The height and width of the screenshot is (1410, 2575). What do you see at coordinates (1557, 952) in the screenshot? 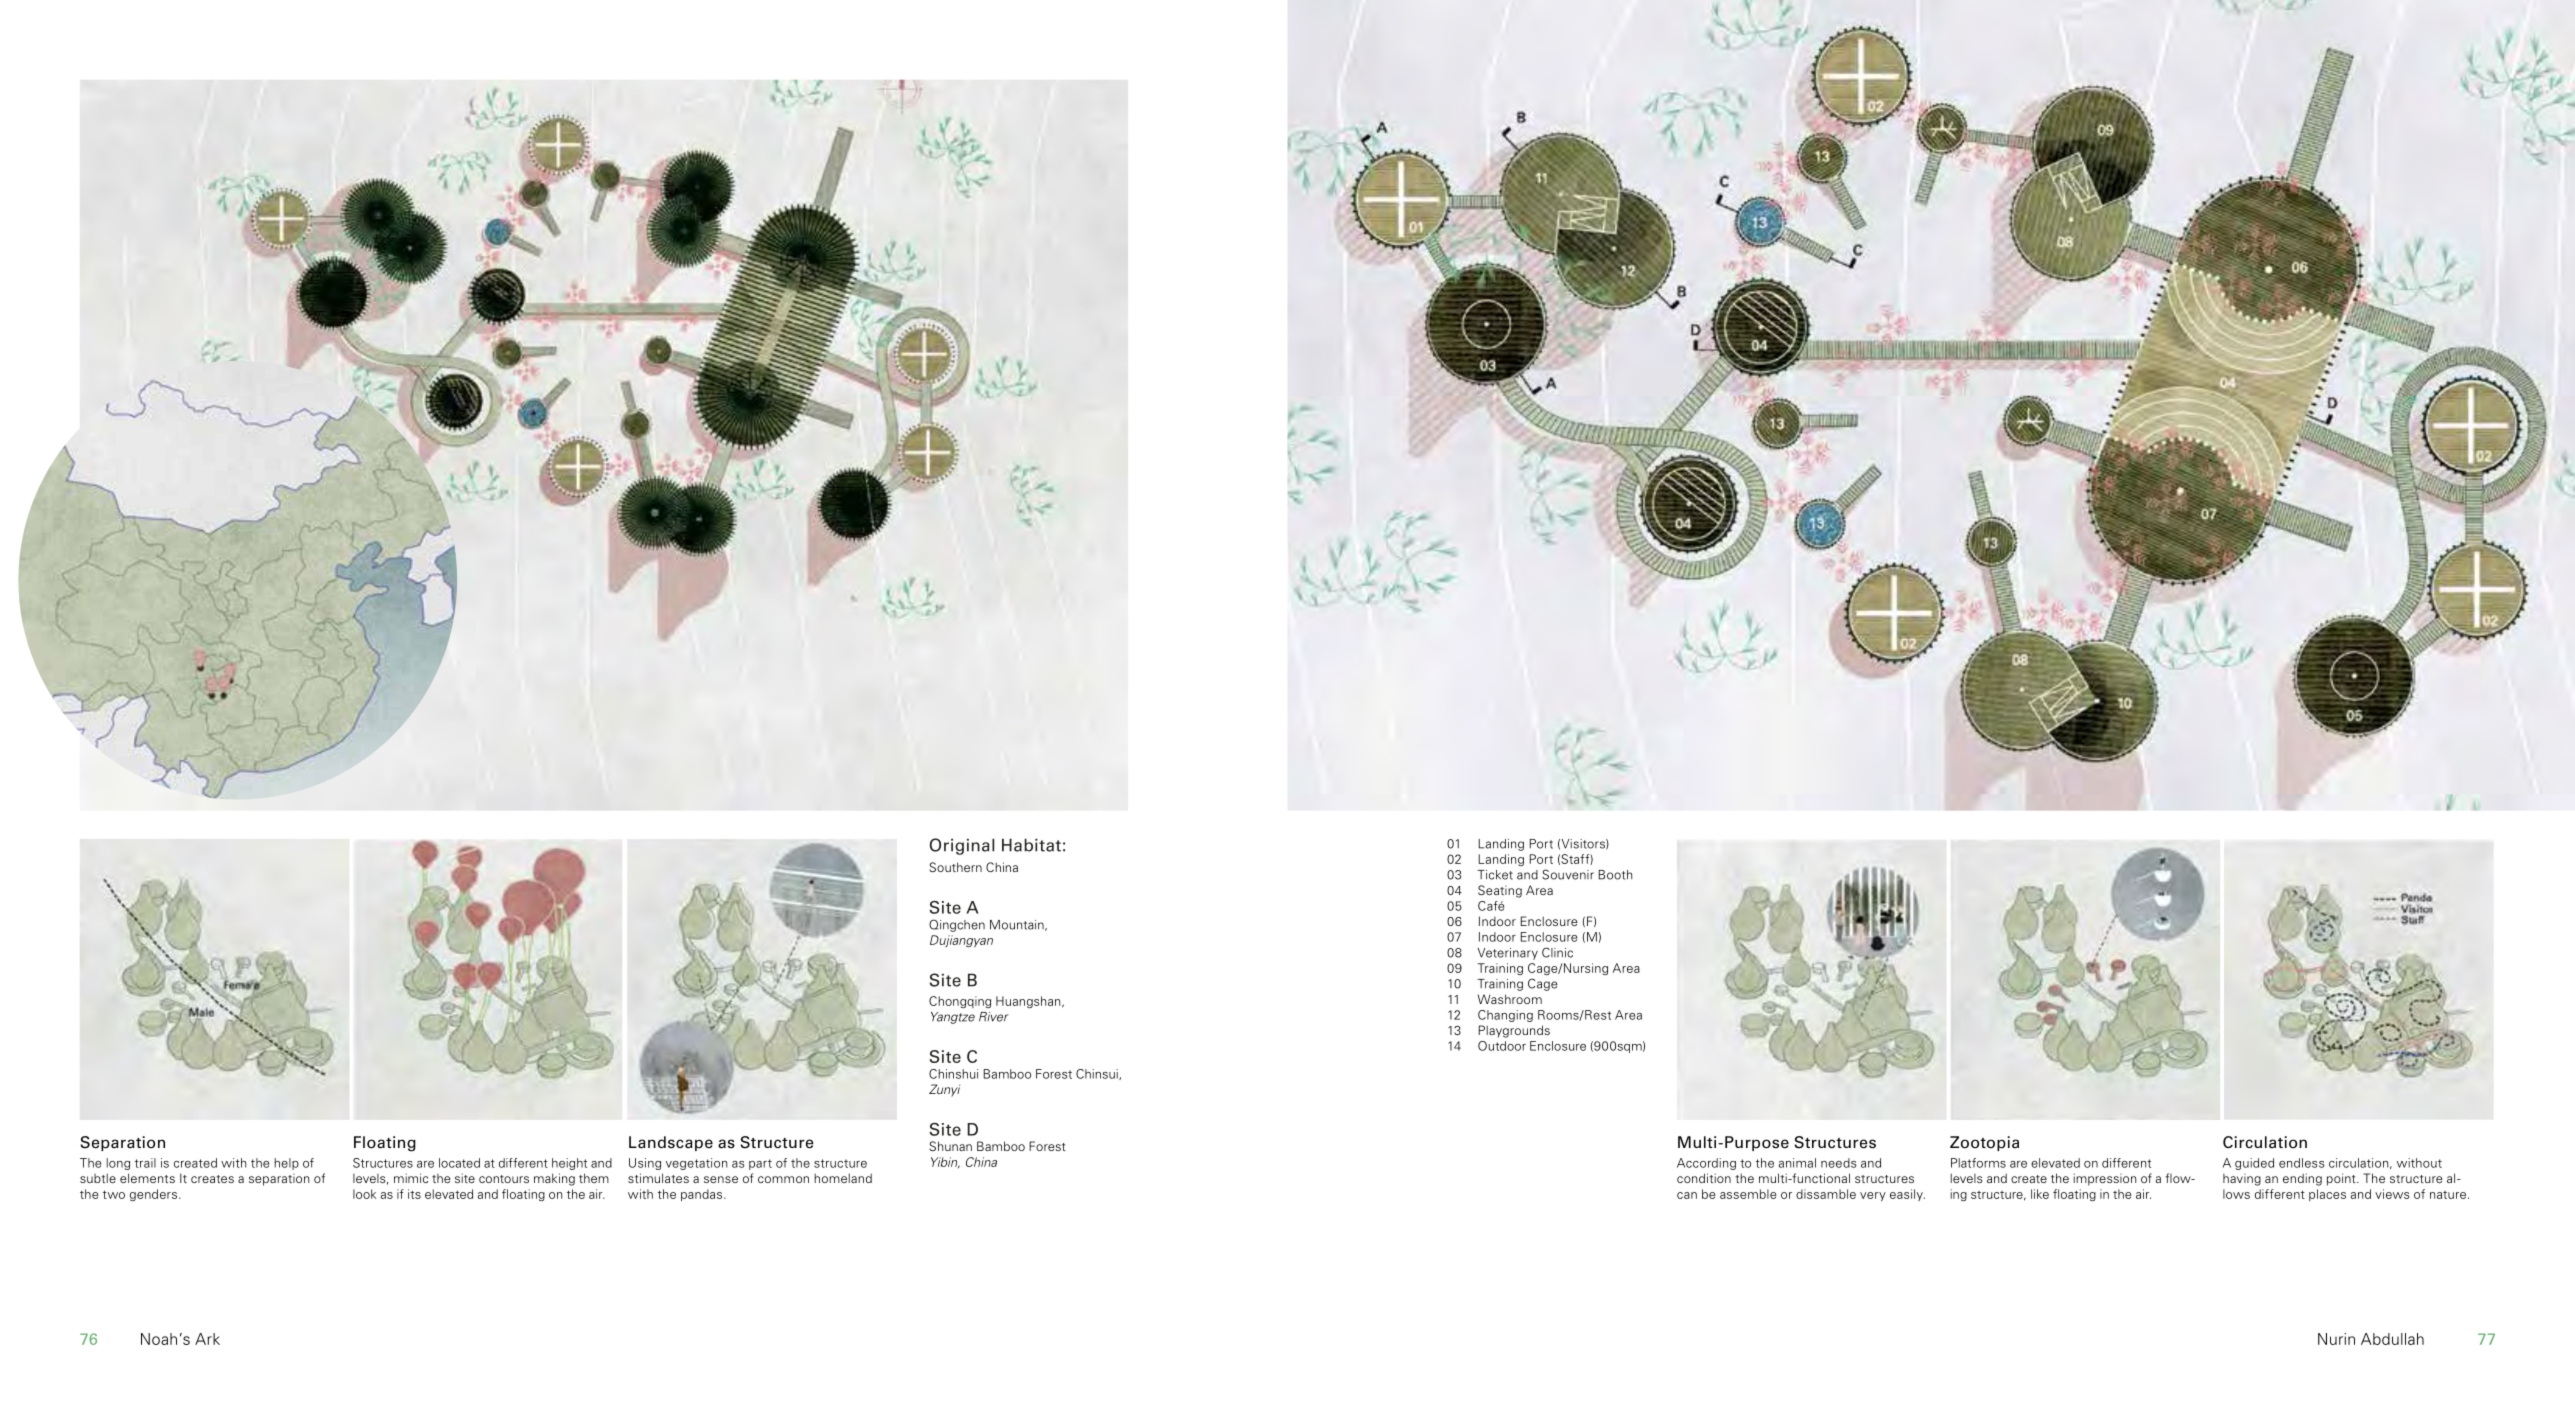
I see `Clinic` at bounding box center [1557, 952].
